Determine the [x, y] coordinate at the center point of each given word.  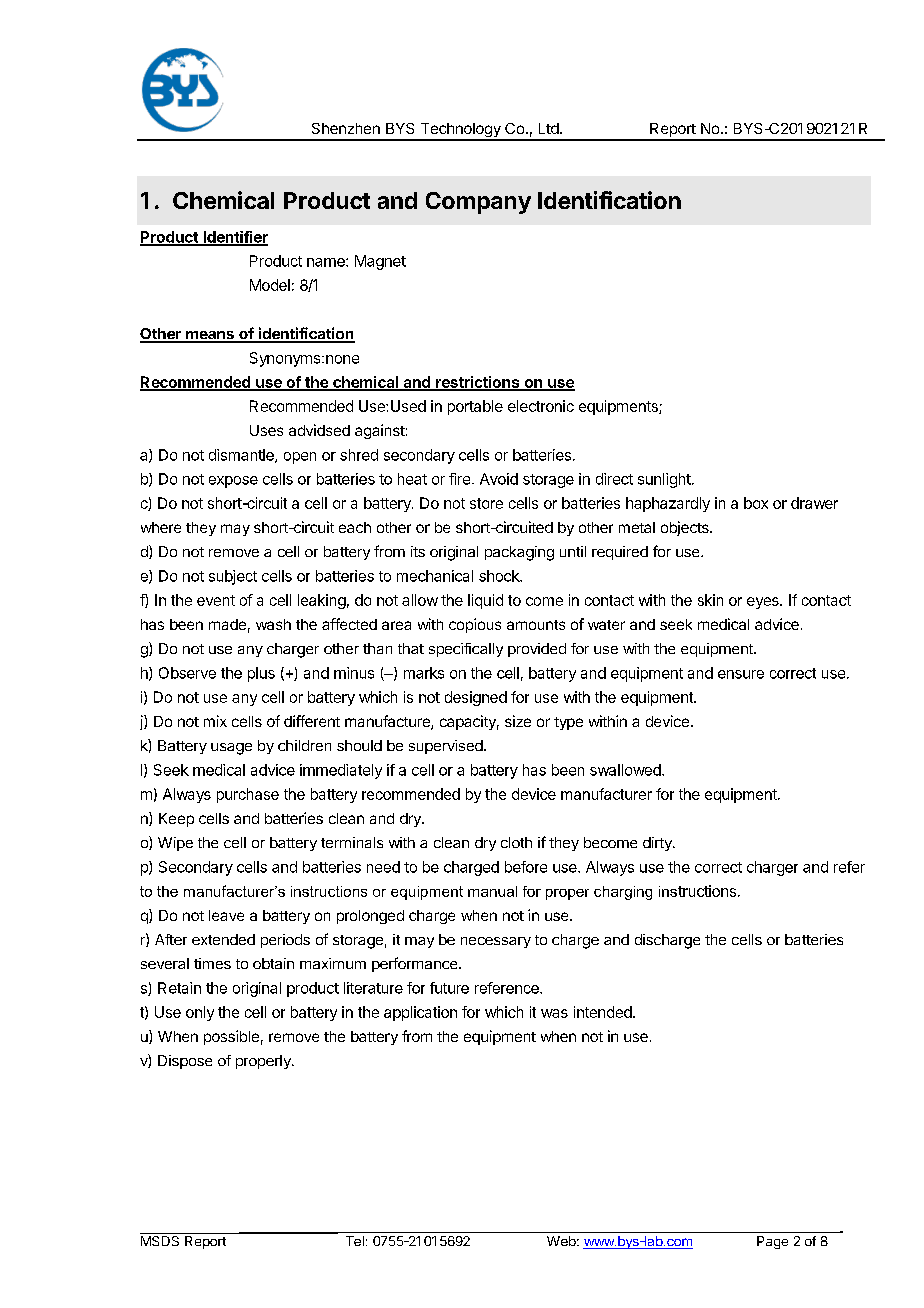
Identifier [234, 238]
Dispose [185, 1062]
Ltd [549, 128]
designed [476, 698]
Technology [460, 131]
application [420, 1013]
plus [261, 674]
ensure [741, 674]
